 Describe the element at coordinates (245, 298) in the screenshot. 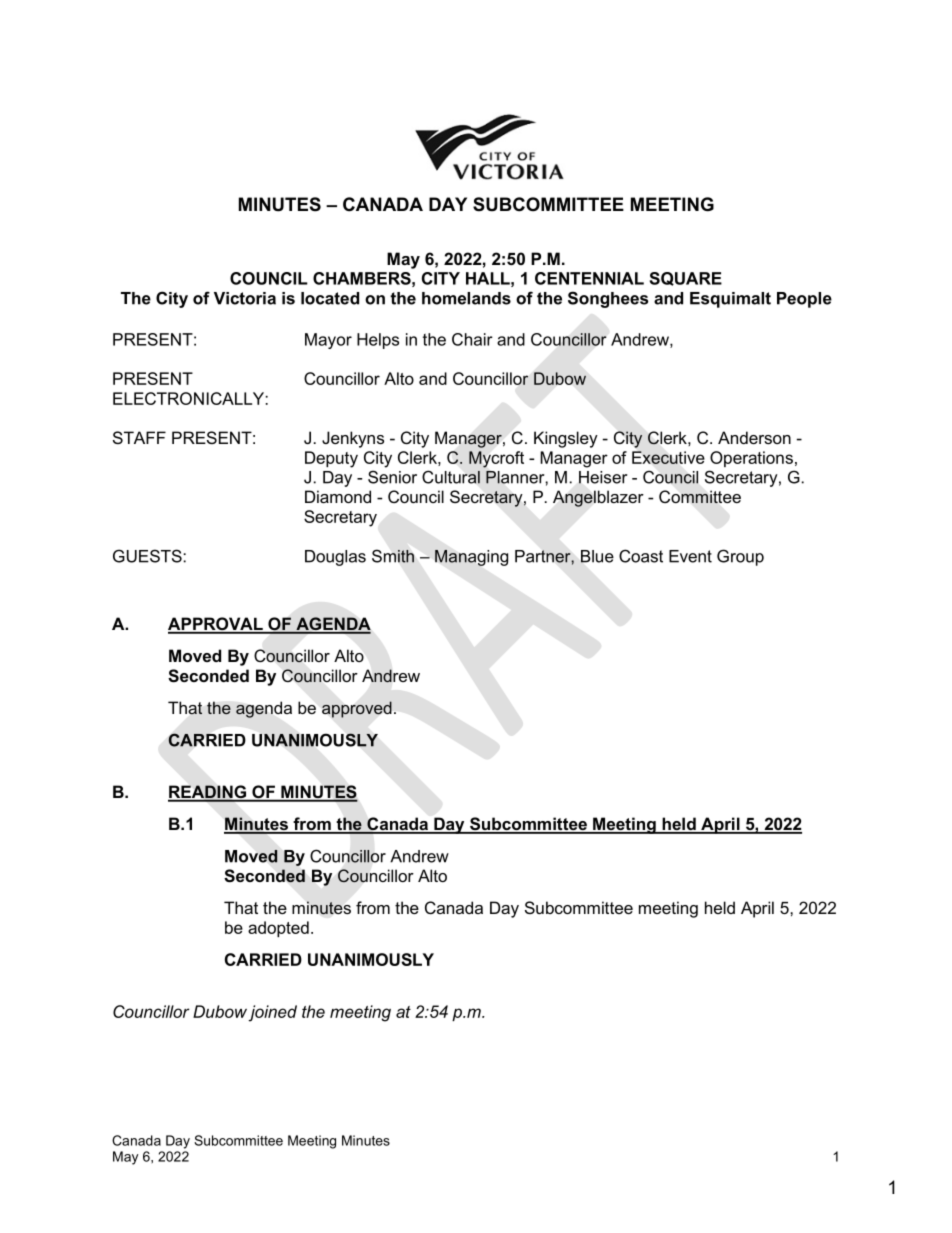

I see `Victoria` at that location.
